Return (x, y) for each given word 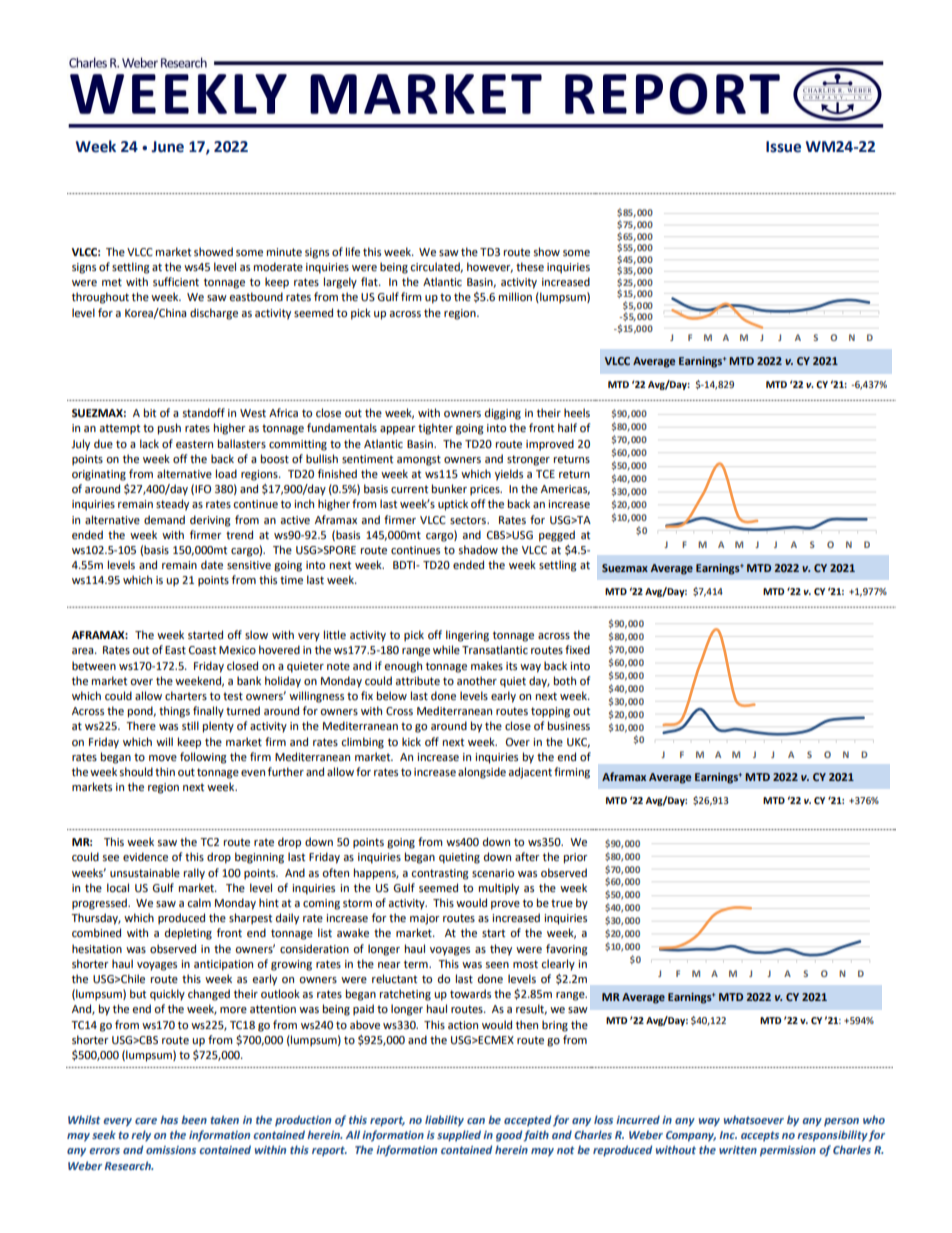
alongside (482, 773)
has (169, 1119)
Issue (783, 147)
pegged (557, 536)
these (530, 267)
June (167, 147)
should (136, 772)
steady (172, 505)
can (476, 1121)
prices (486, 490)
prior (576, 858)
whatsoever (754, 1119)
